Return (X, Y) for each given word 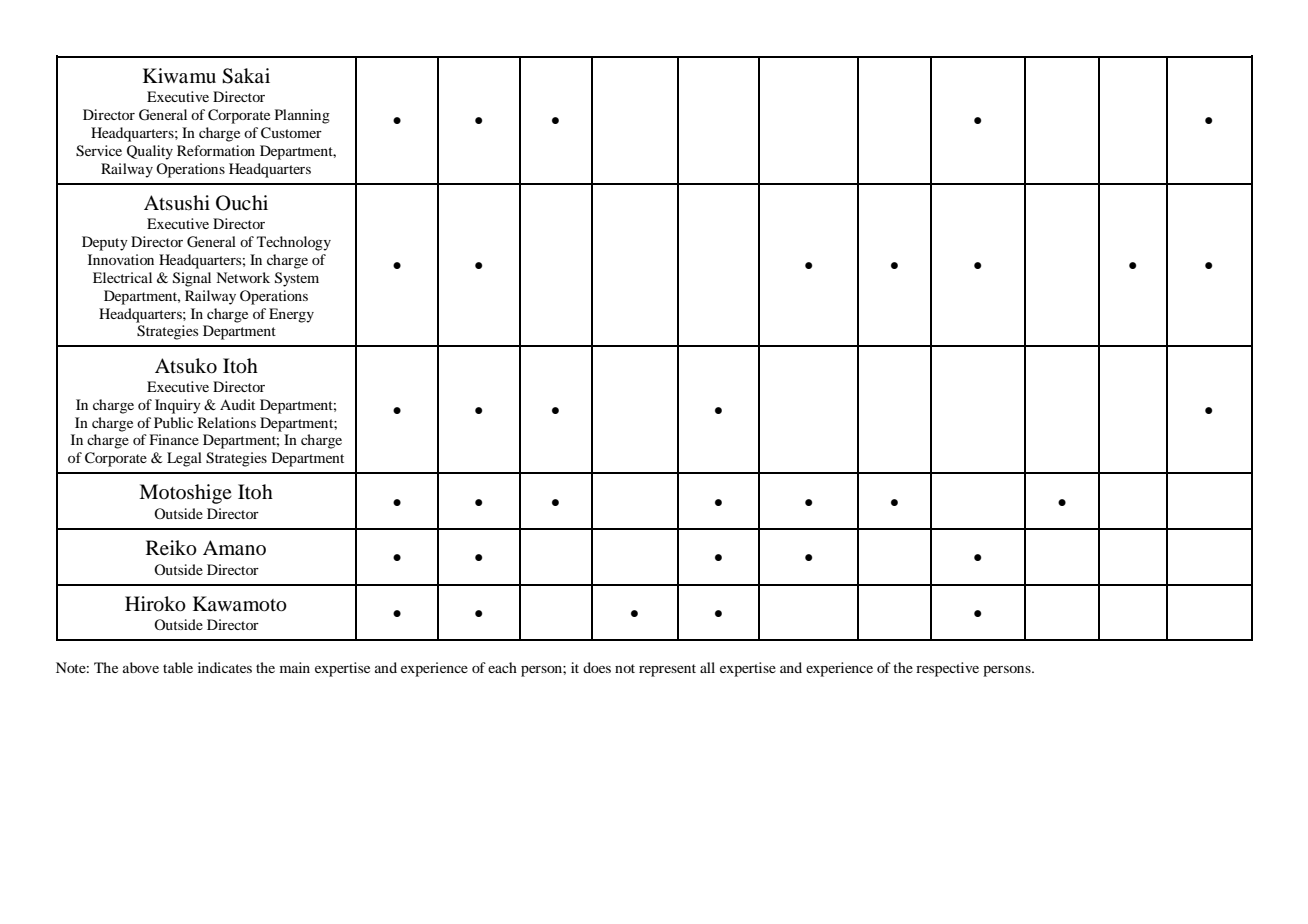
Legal (184, 459)
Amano (234, 547)
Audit (237, 404)
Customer (291, 133)
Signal (192, 279)
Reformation (216, 150)
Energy (291, 315)
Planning (302, 116)
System (297, 279)
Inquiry (178, 406)
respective (947, 669)
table (178, 667)
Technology (294, 243)
